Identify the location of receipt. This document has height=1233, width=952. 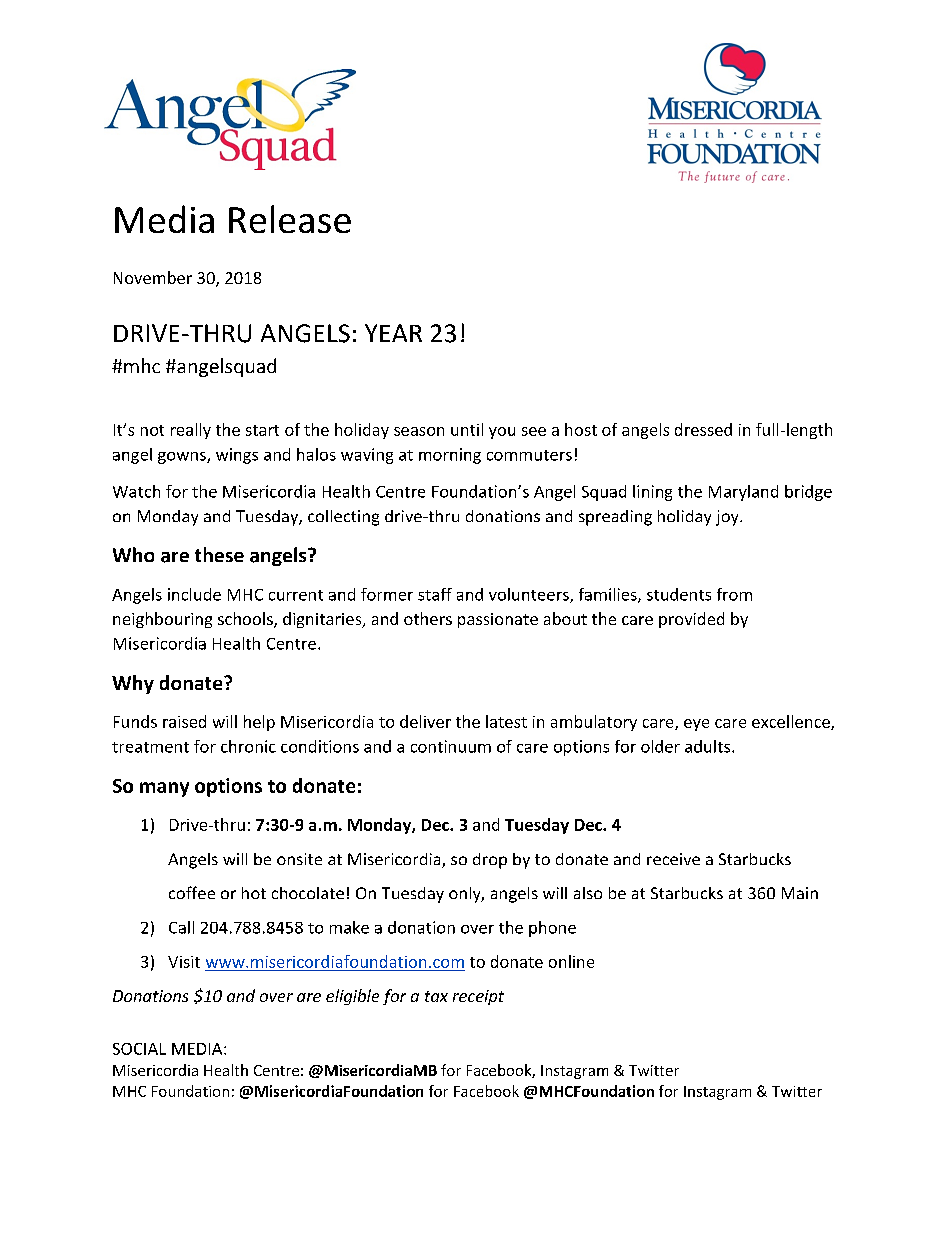
(478, 997).
